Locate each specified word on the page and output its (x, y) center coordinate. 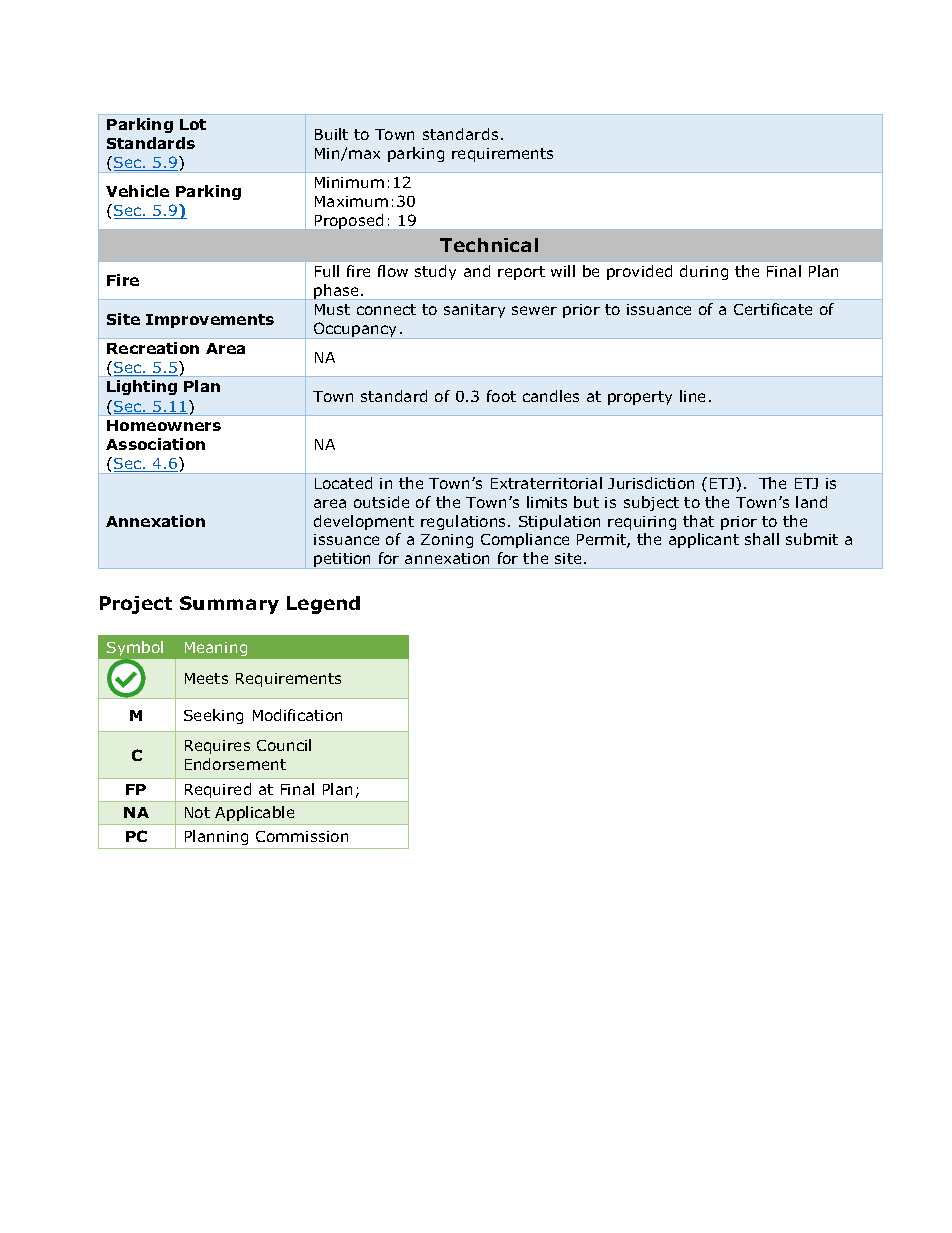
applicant (704, 540)
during (704, 272)
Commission (302, 836)
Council (284, 745)
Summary (229, 605)
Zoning (447, 541)
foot (501, 396)
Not (197, 812)
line (692, 396)
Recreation (153, 348)
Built (331, 134)
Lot (193, 124)
